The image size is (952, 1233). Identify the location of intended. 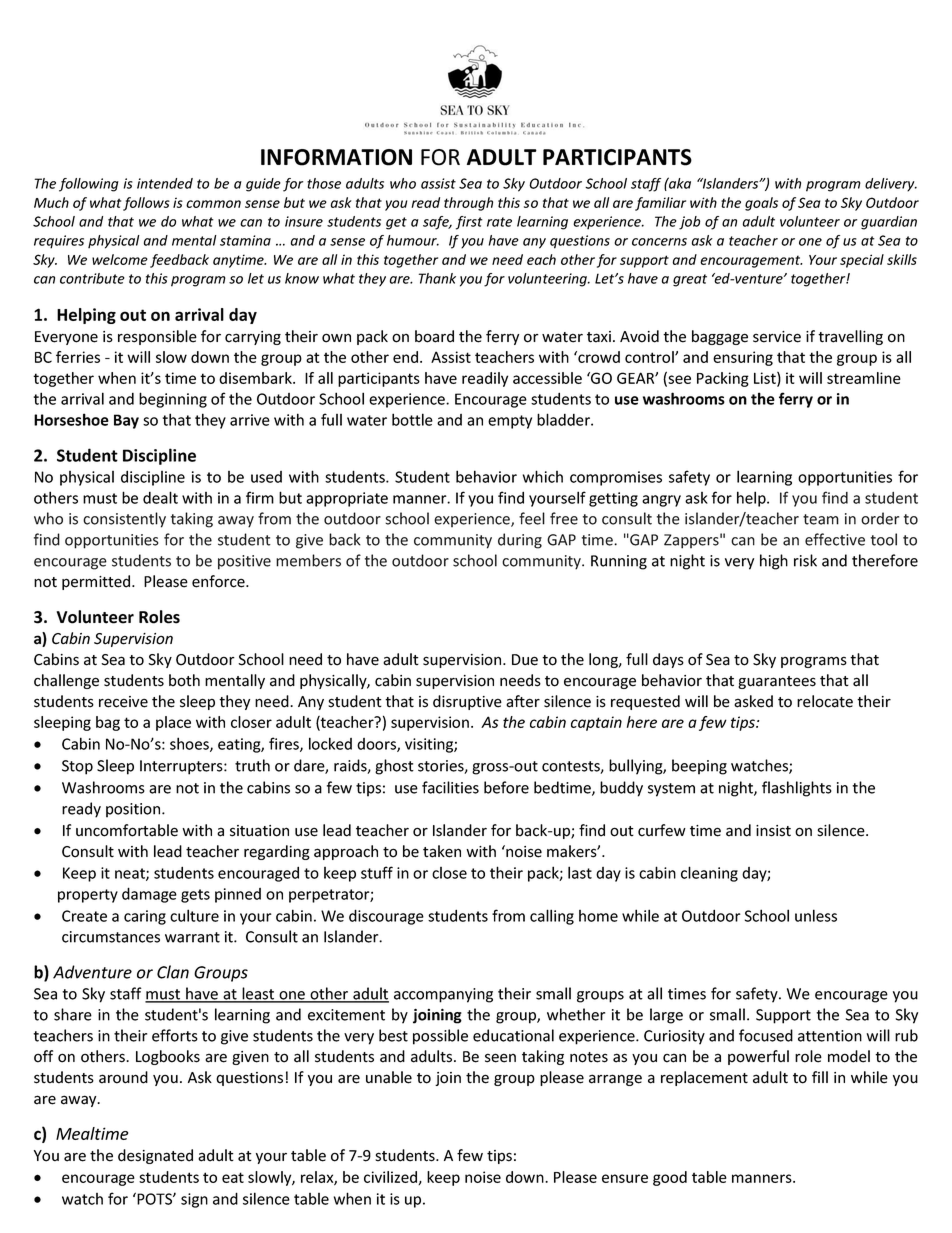
(165, 183).
